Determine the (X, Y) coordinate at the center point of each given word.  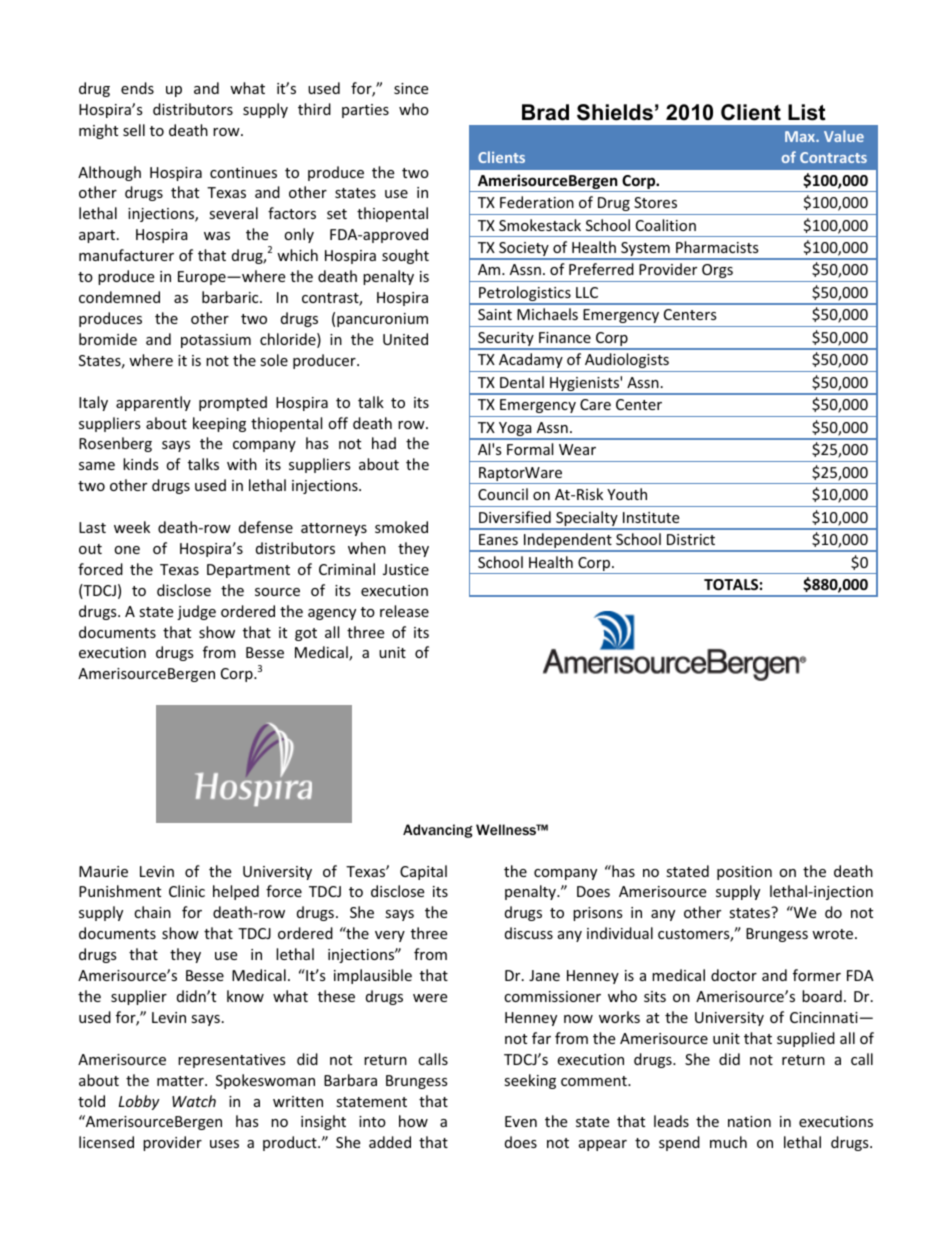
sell (134, 130)
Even (521, 1121)
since (411, 88)
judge (196, 612)
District (691, 539)
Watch (194, 1101)
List (806, 112)
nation (749, 1121)
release (404, 611)
